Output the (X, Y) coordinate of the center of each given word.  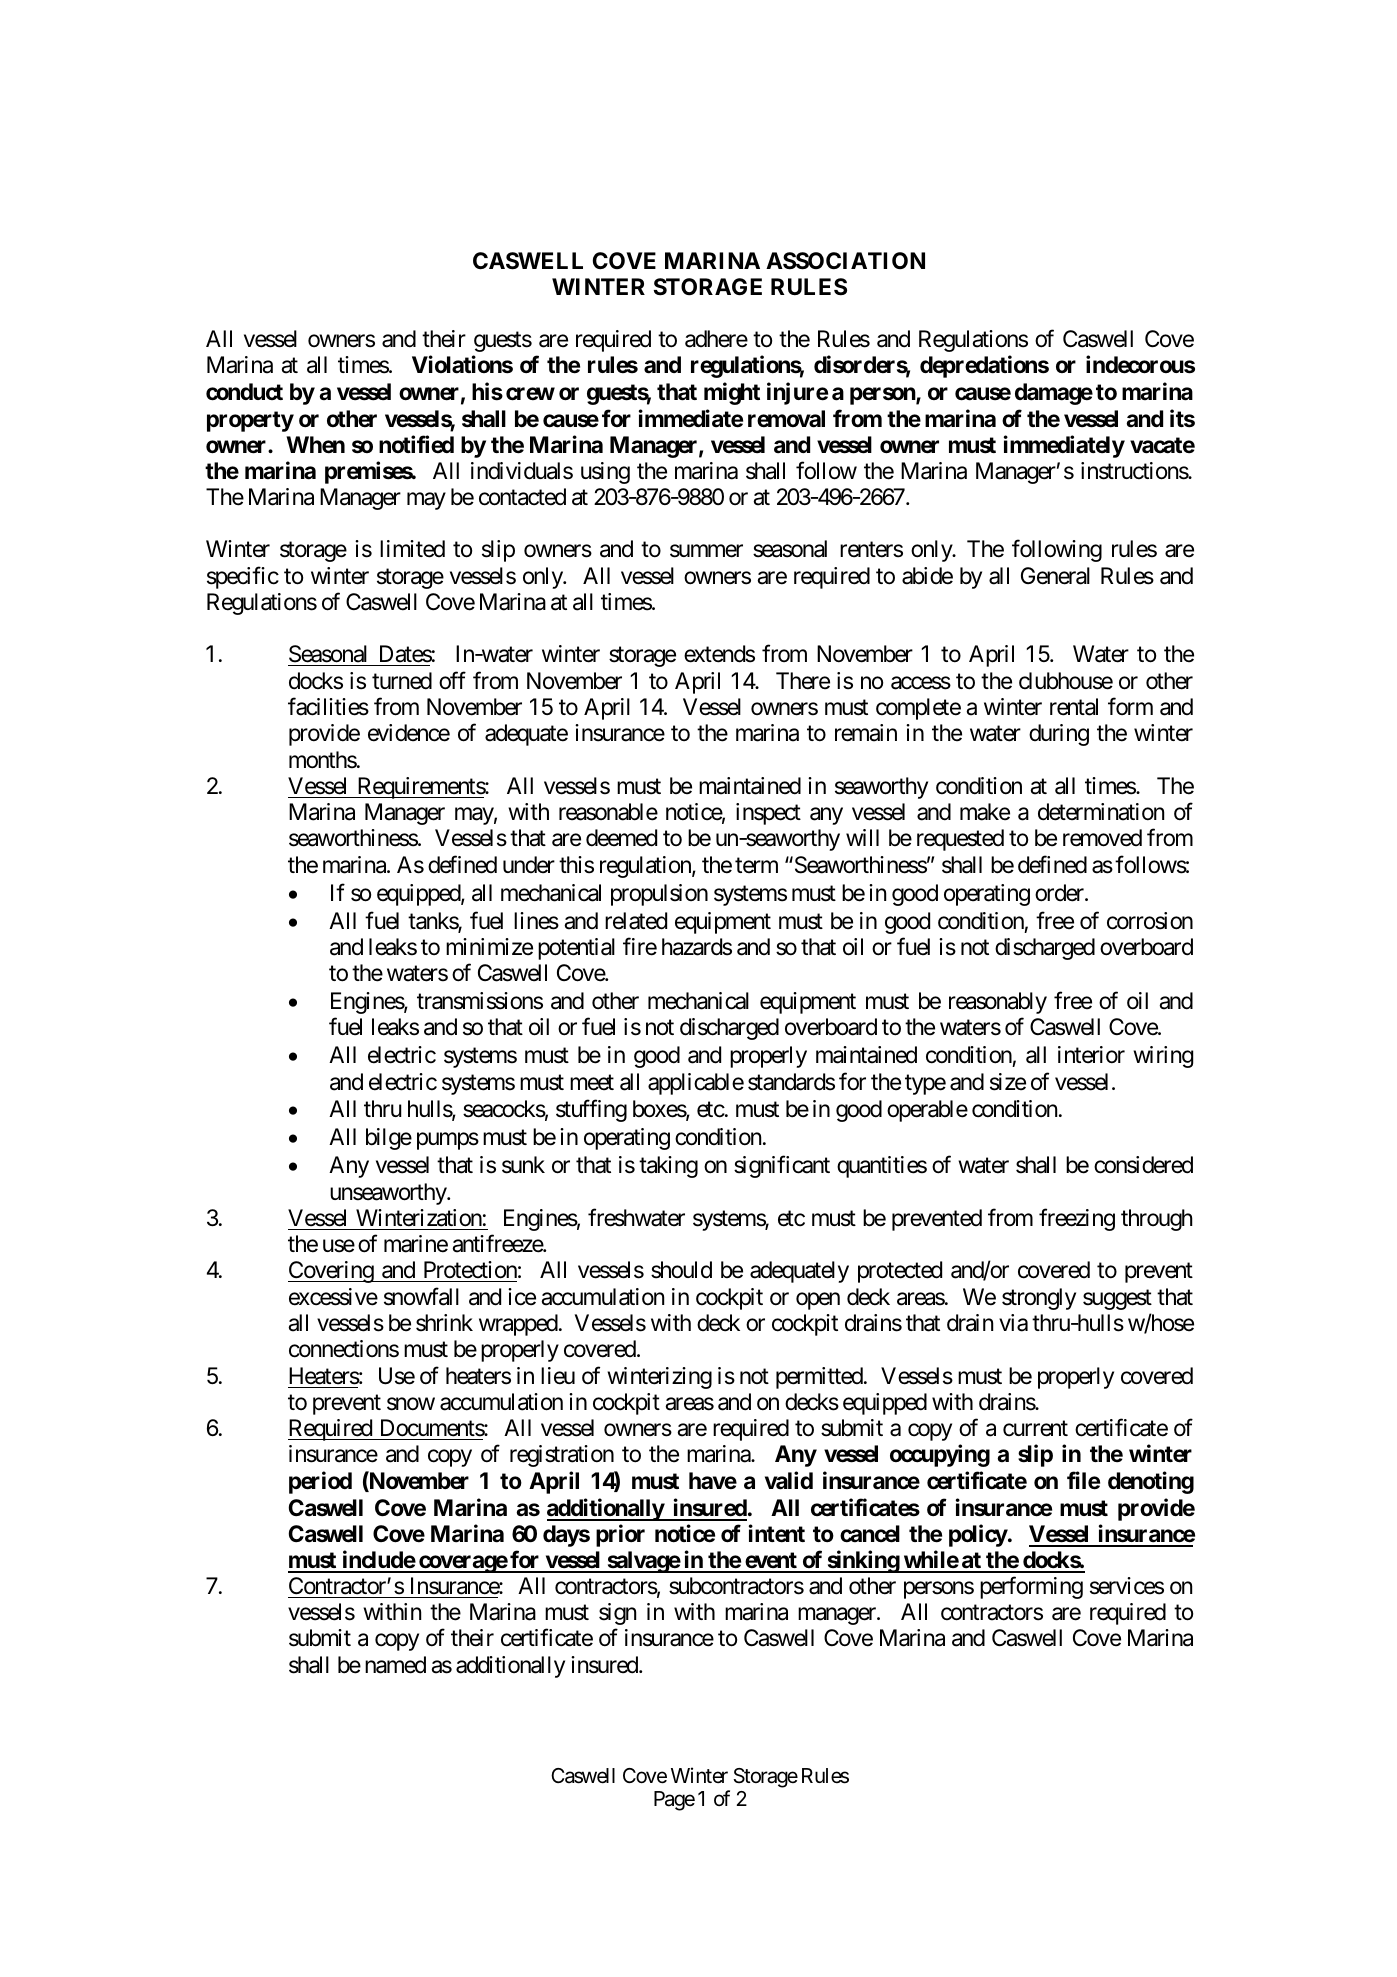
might (732, 393)
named (395, 1665)
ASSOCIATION (845, 261)
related (636, 921)
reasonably (998, 1003)
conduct (244, 392)
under (529, 865)
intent (777, 1533)
